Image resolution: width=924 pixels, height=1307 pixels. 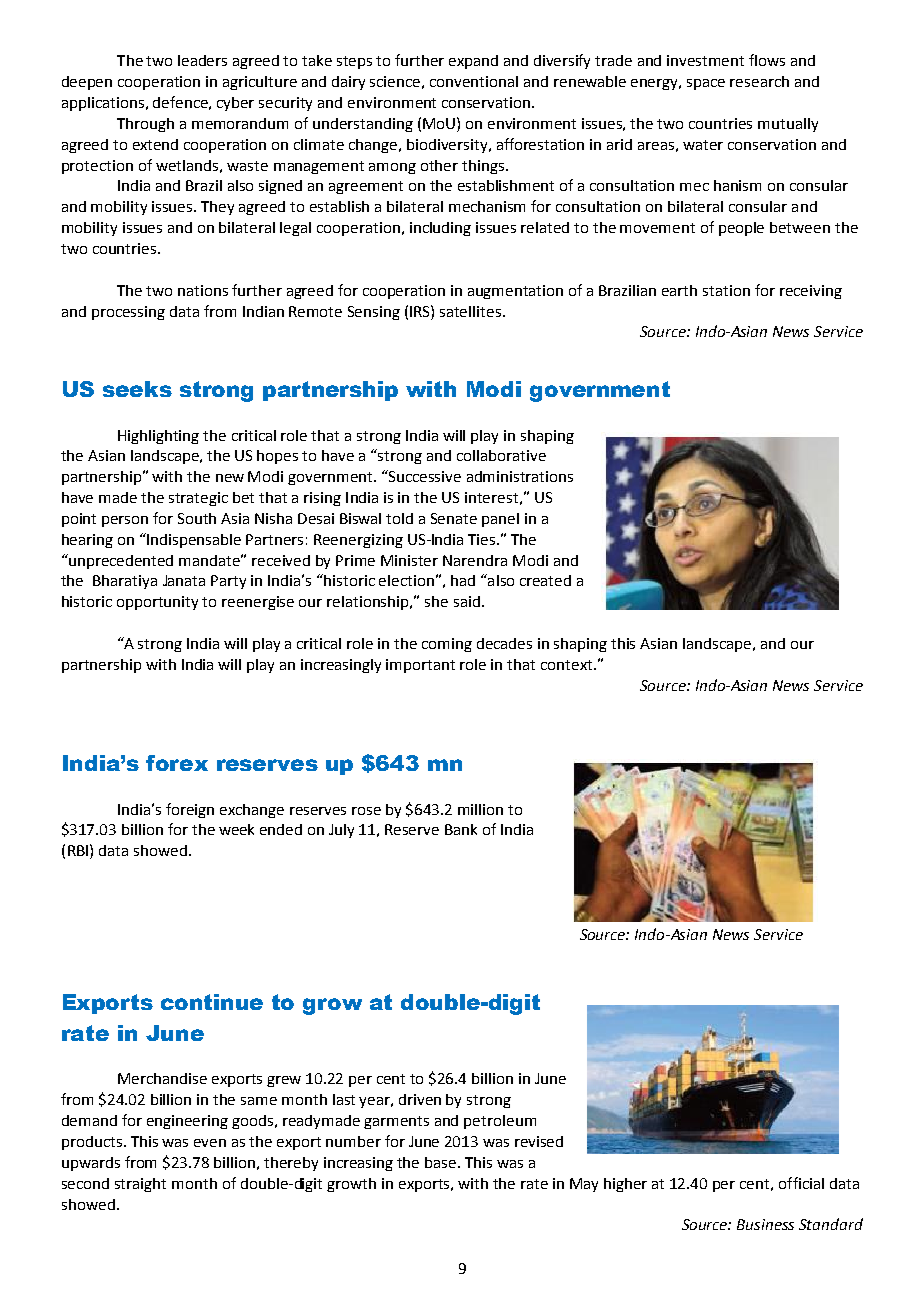 I want to click on seeks, so click(x=137, y=389).
